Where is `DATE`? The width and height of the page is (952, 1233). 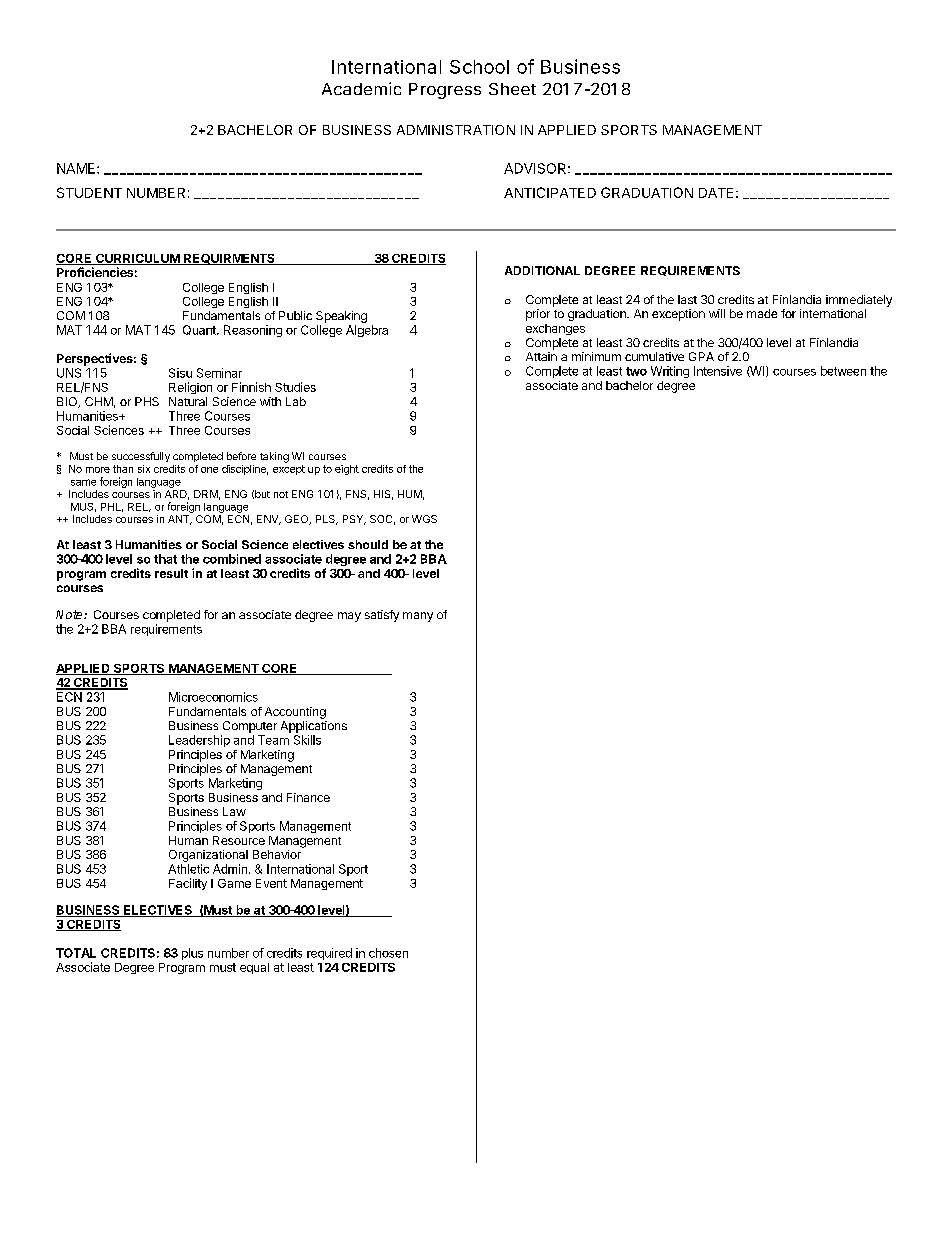
DATE is located at coordinates (716, 193).
